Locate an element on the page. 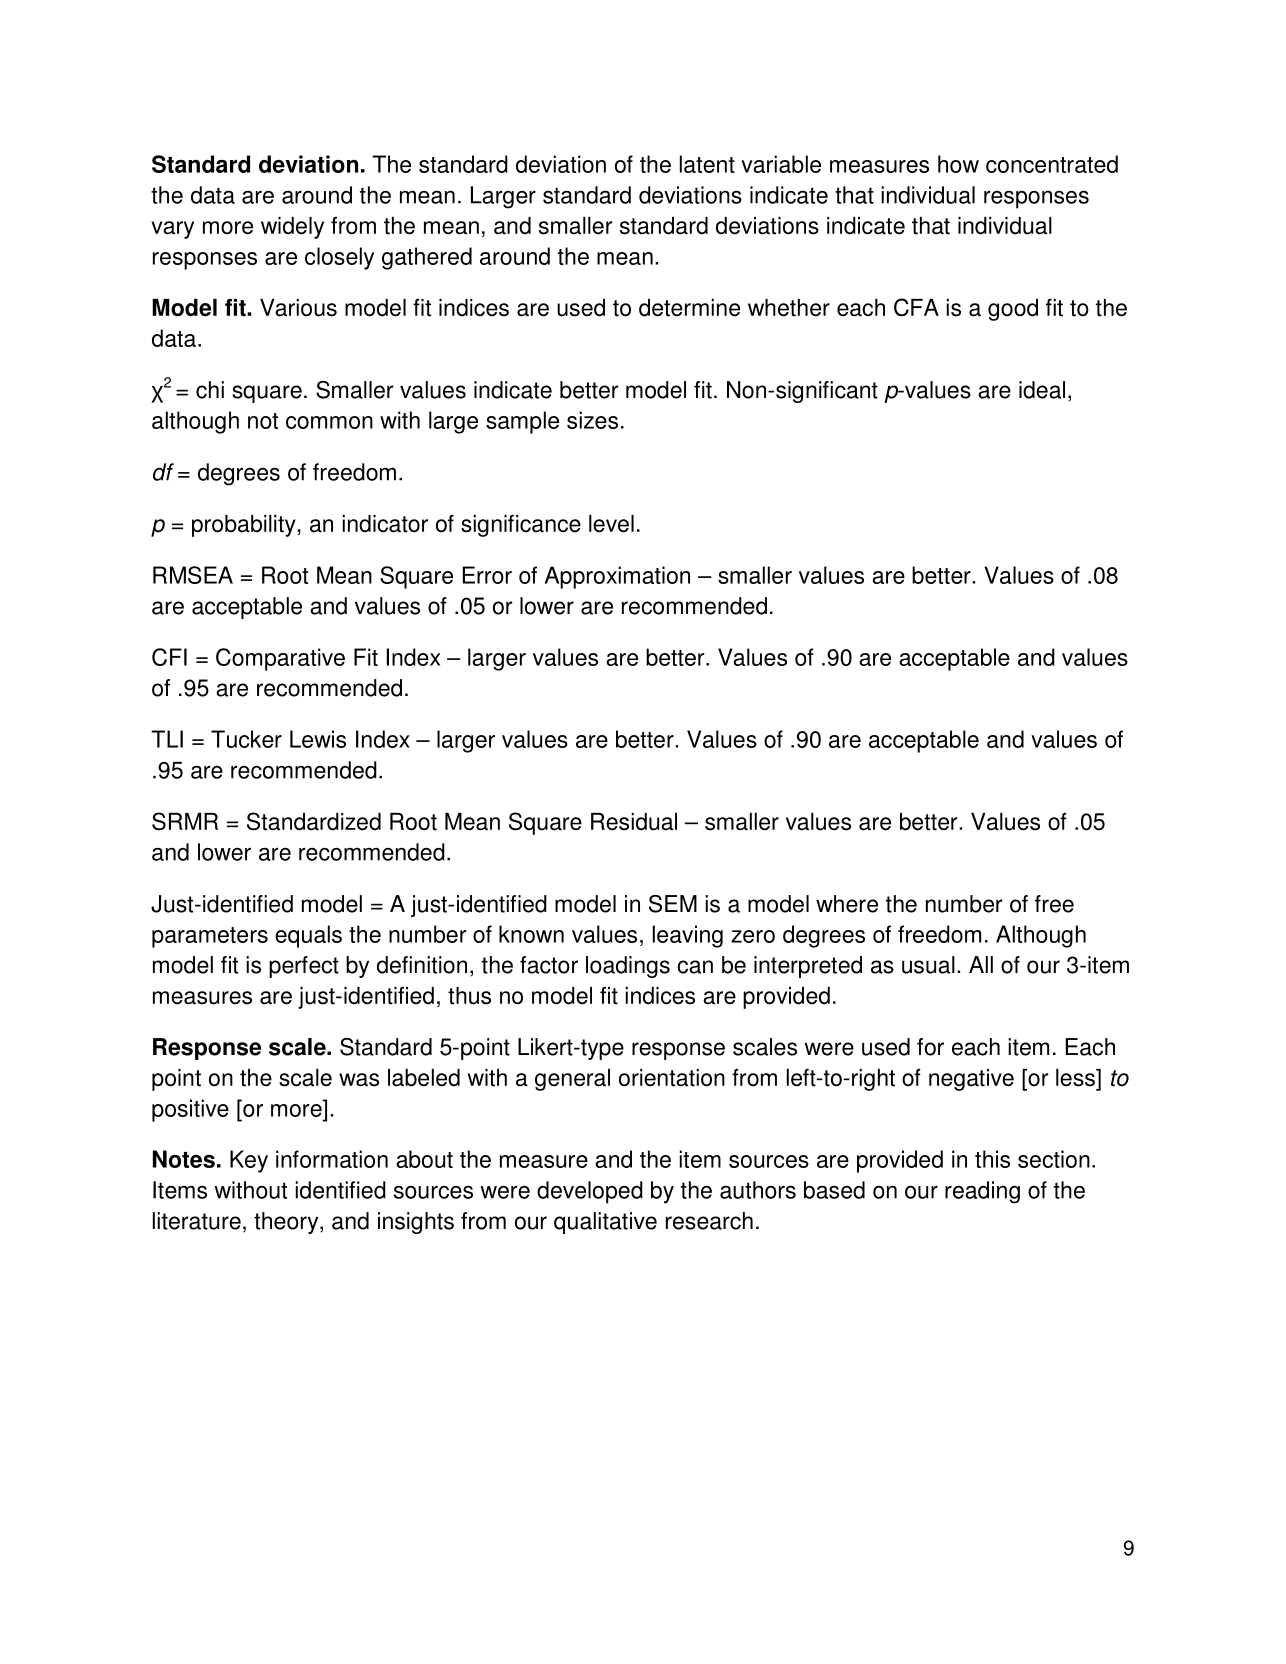  where is located at coordinates (847, 904).
